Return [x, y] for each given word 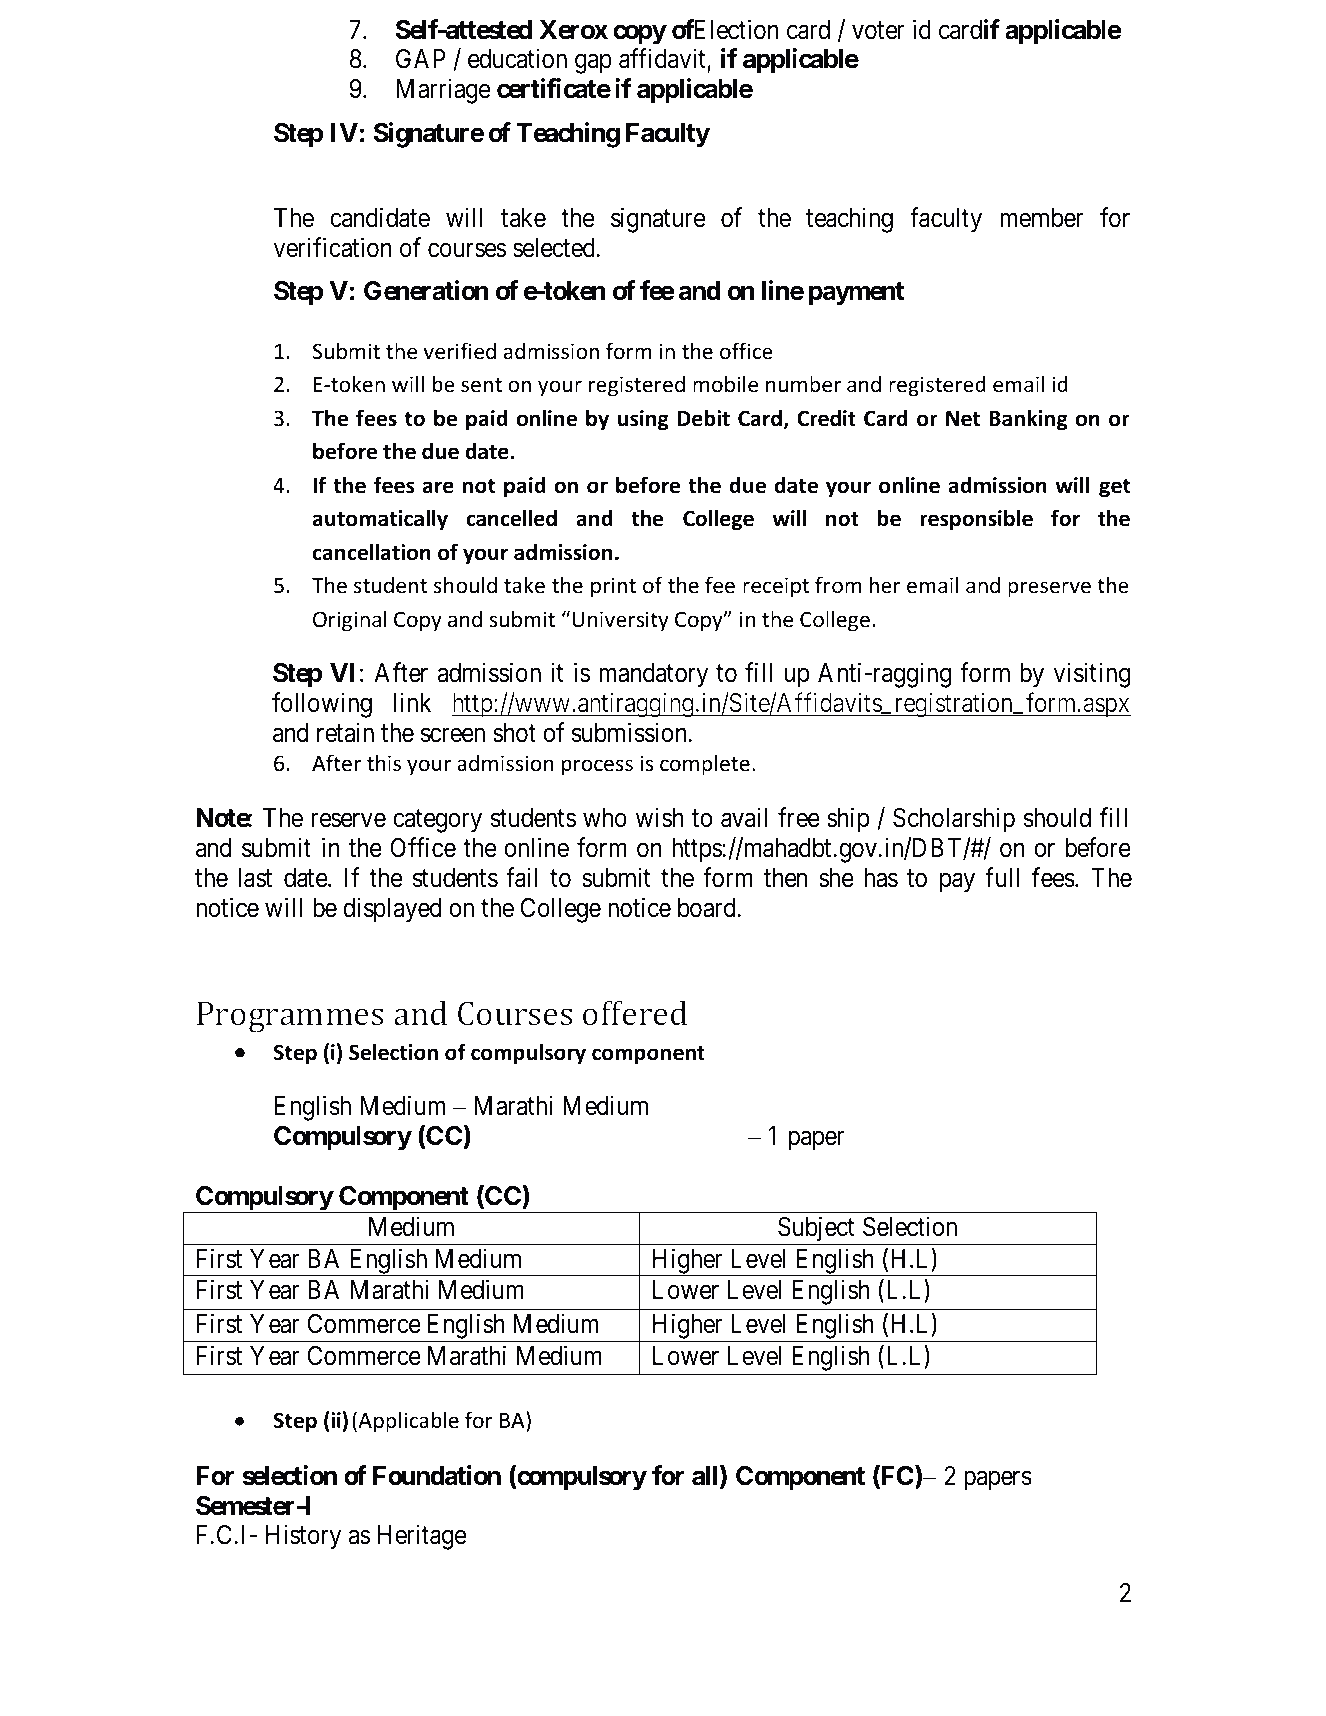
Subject [816, 1230]
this [384, 763]
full [1002, 877]
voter [878, 30]
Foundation [437, 1475]
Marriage [443, 91]
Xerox [573, 30]
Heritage [421, 1537]
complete [705, 765]
